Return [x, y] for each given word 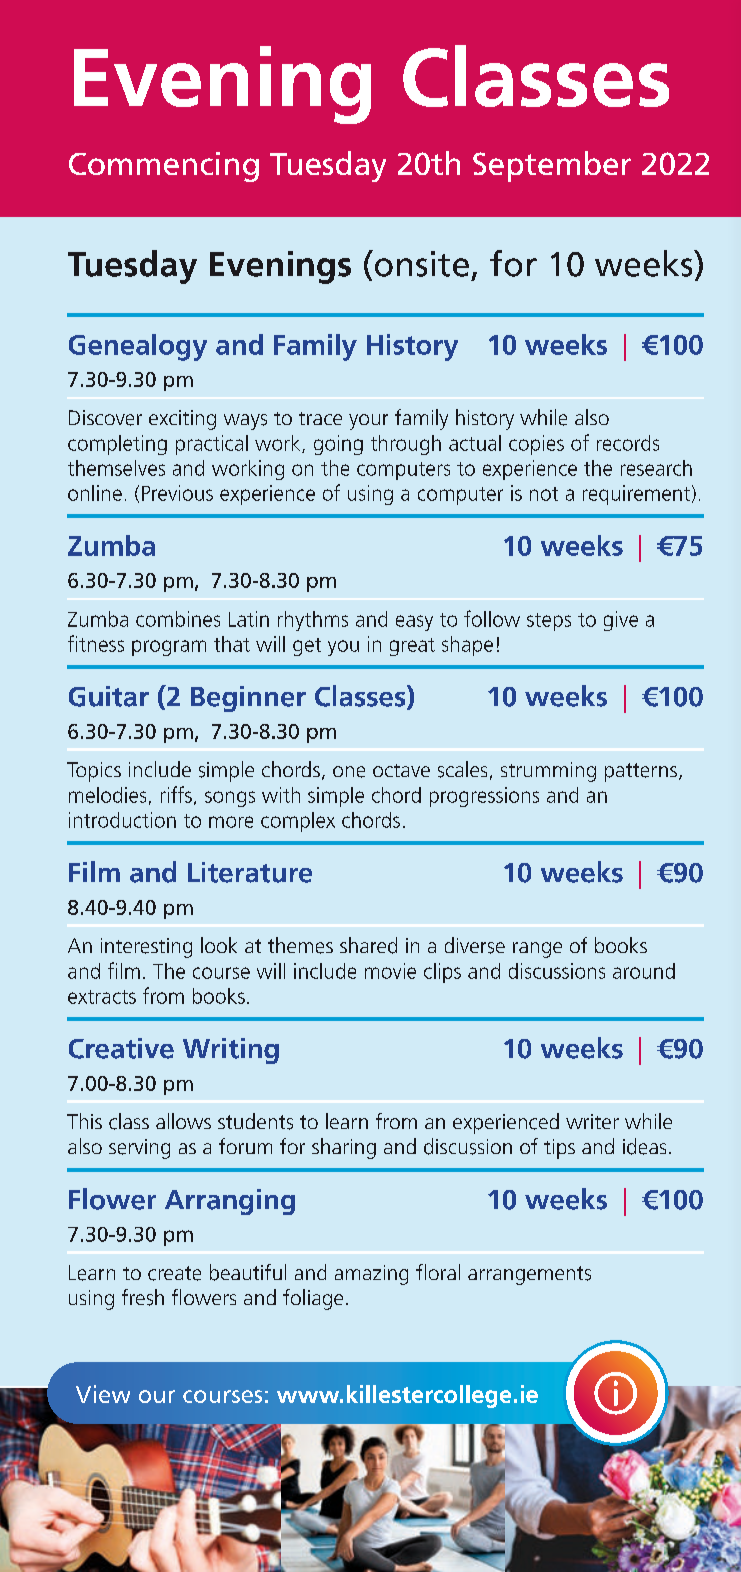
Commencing [164, 167]
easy [414, 623]
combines [178, 619]
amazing [371, 1275]
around [644, 971]
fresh [143, 1297]
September [552, 166]
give [621, 621]
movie [390, 971]
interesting [146, 948]
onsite [420, 263]
